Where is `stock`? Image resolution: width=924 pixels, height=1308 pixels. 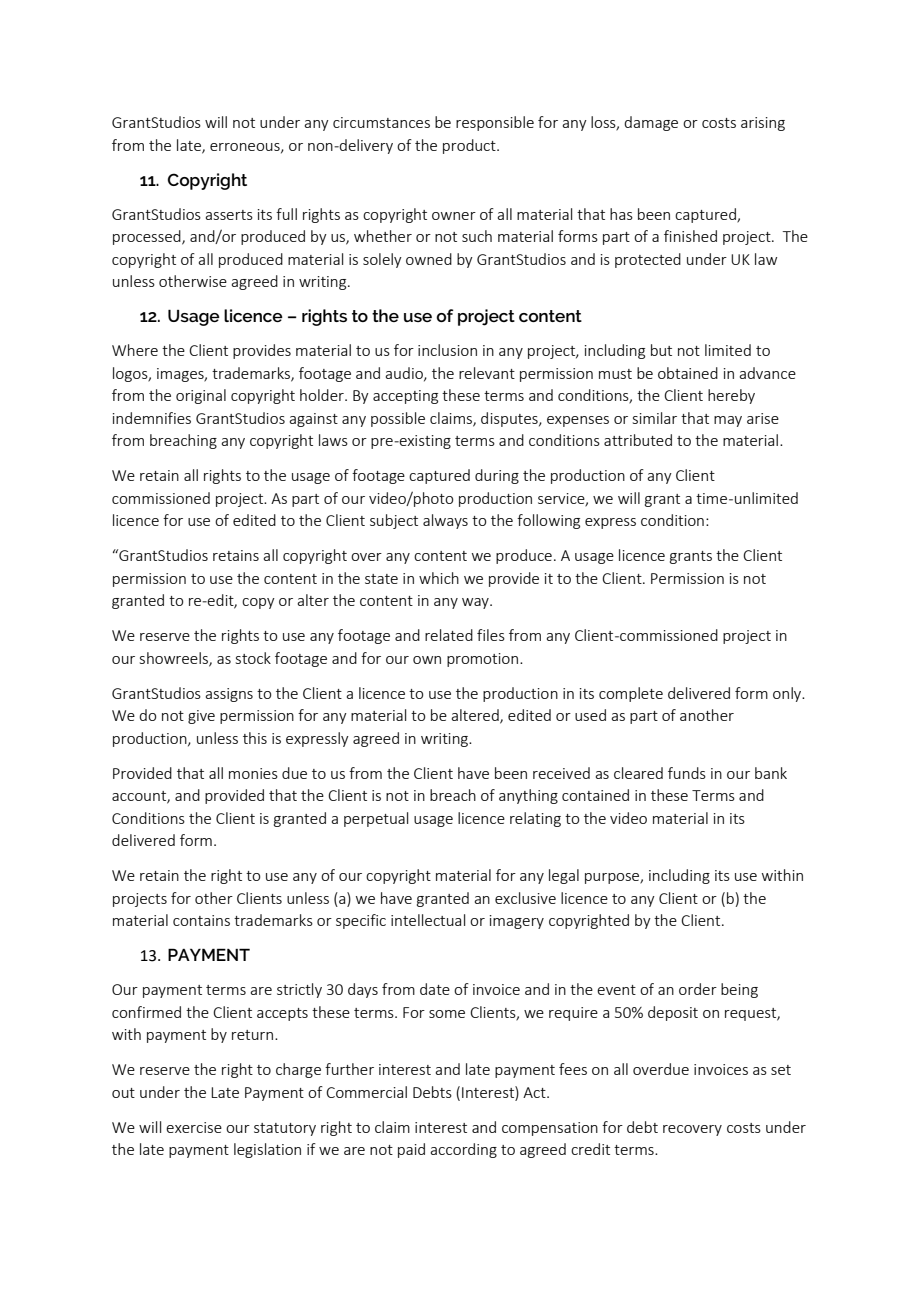 stock is located at coordinates (253, 658).
